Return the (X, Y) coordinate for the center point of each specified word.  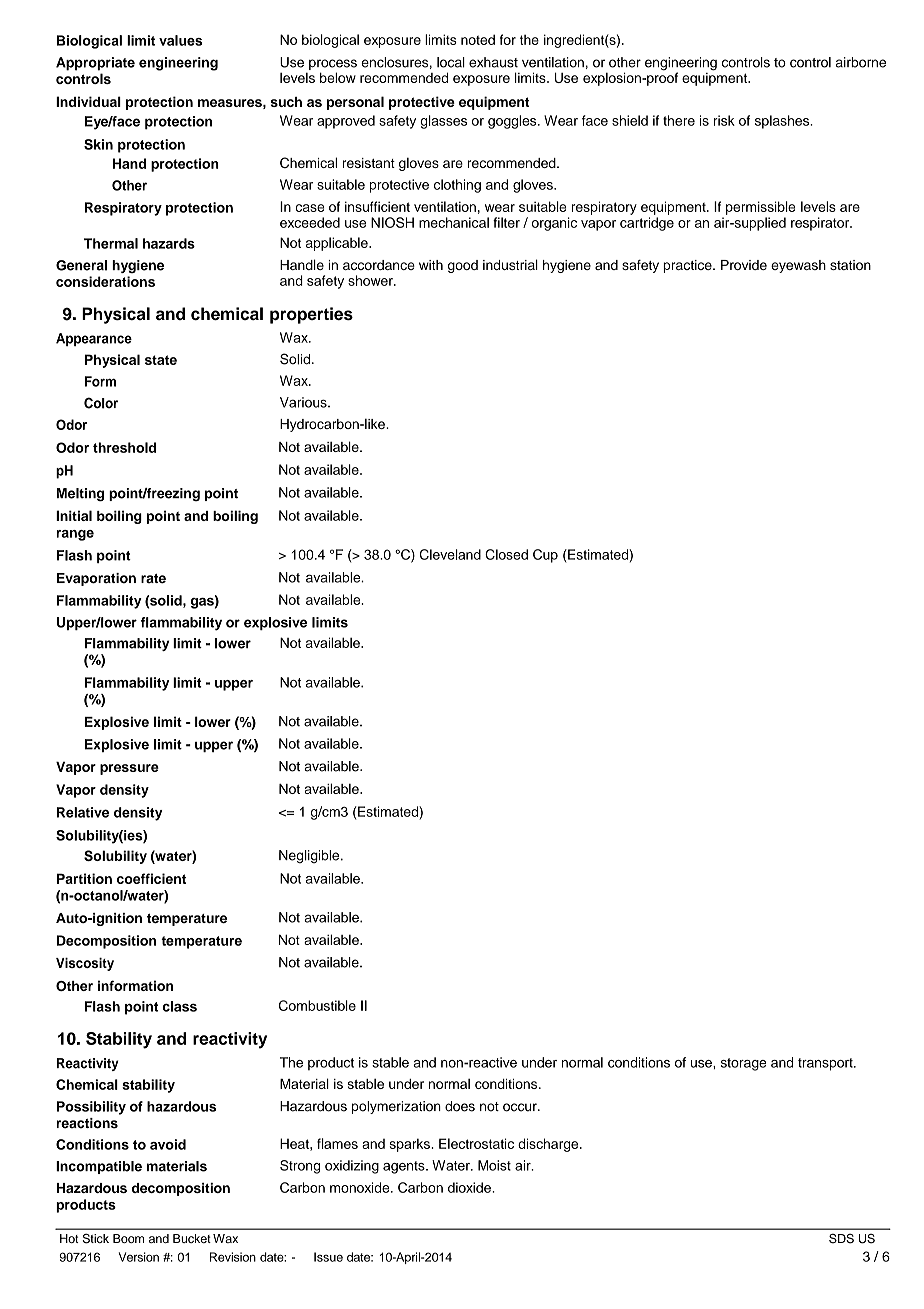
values (180, 40)
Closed (506, 554)
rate (153, 579)
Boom (128, 1238)
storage (744, 1064)
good (463, 266)
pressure (129, 769)
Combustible (317, 1005)
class (180, 1006)
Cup (545, 556)
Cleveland (450, 554)
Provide (744, 265)
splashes (783, 122)
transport (826, 1064)
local (451, 62)
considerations (105, 281)
